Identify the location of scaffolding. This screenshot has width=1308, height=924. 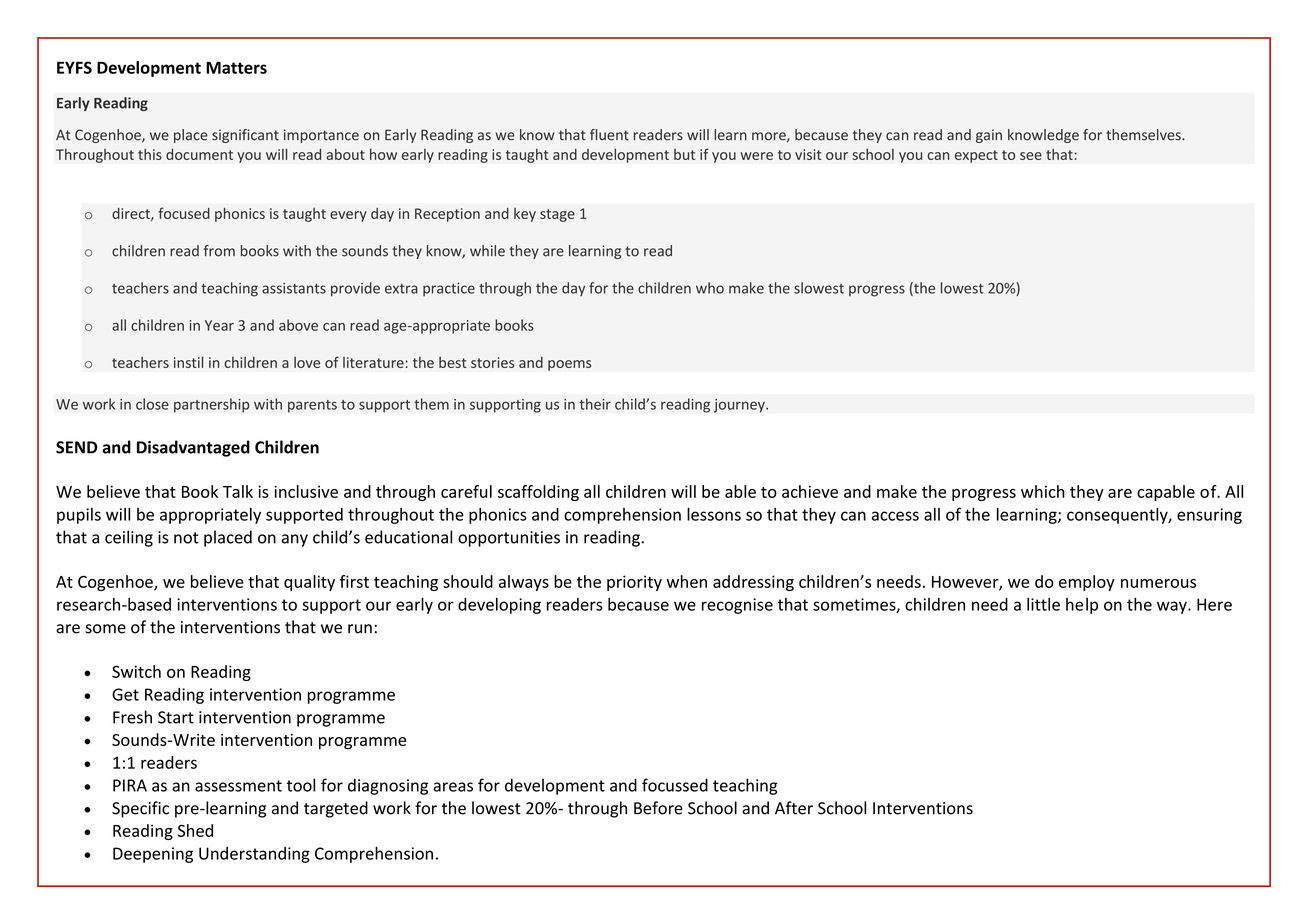
(538, 493).
